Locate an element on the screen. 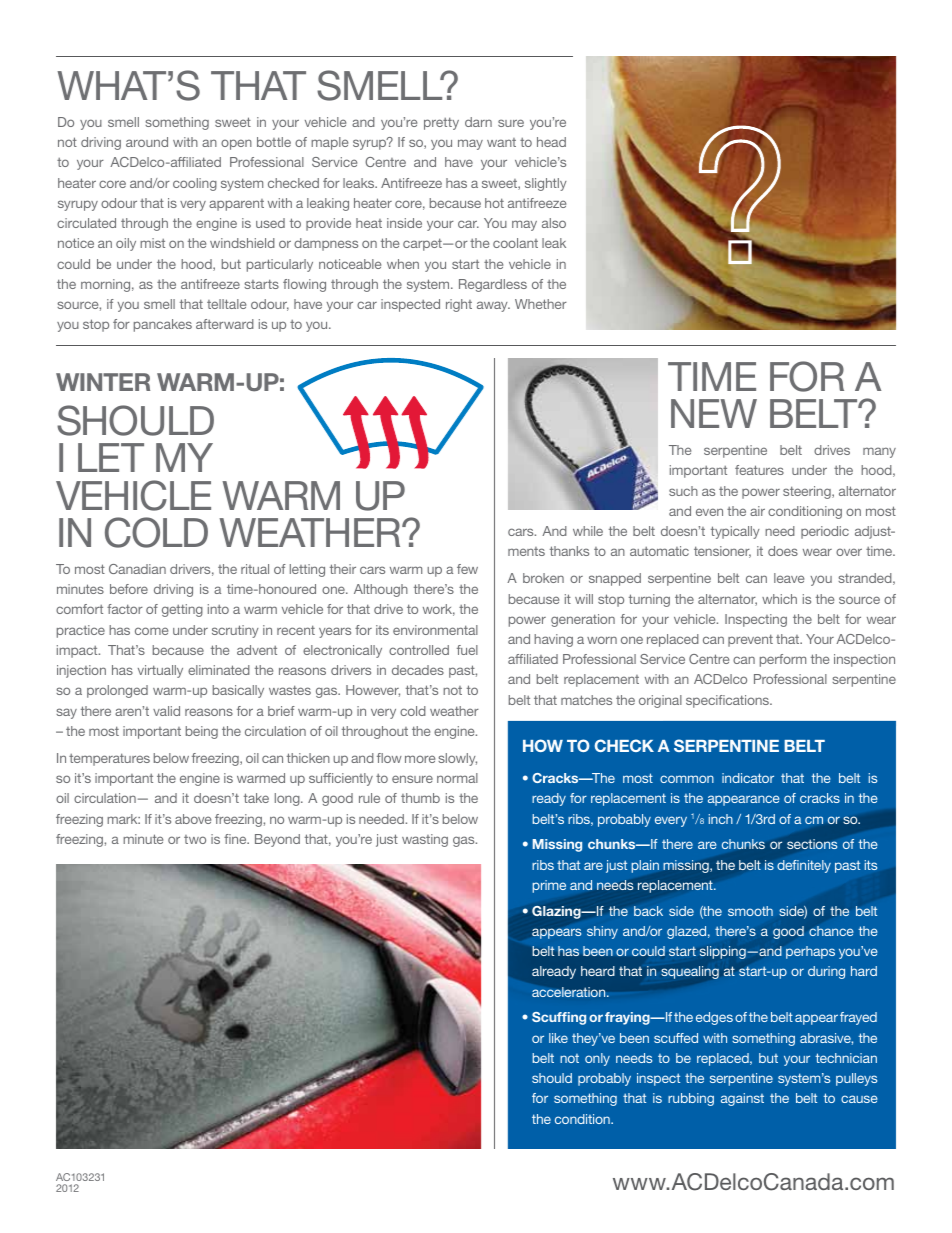 This screenshot has height=1233, width=952. features is located at coordinates (759, 470).
